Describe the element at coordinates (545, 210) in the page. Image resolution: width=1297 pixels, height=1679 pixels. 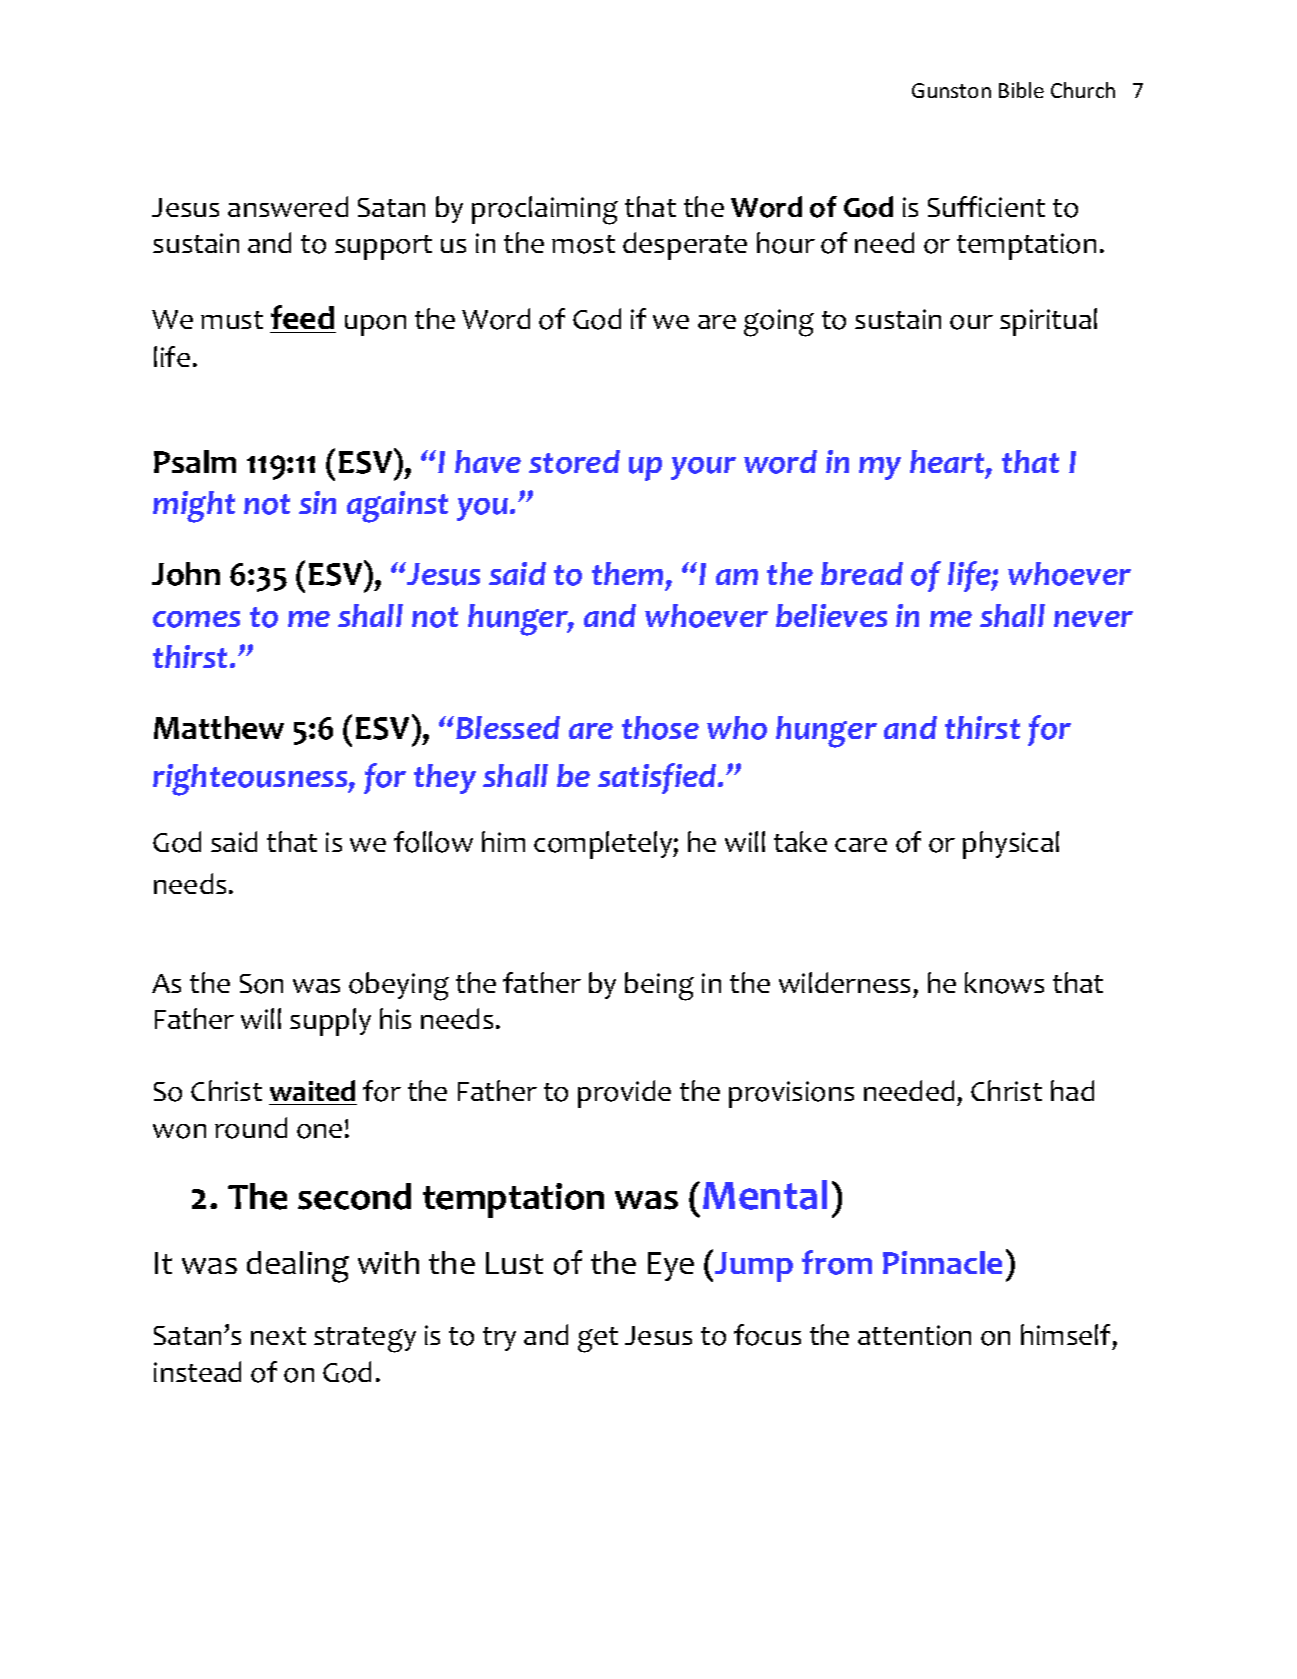
I see `proclaiming` at that location.
